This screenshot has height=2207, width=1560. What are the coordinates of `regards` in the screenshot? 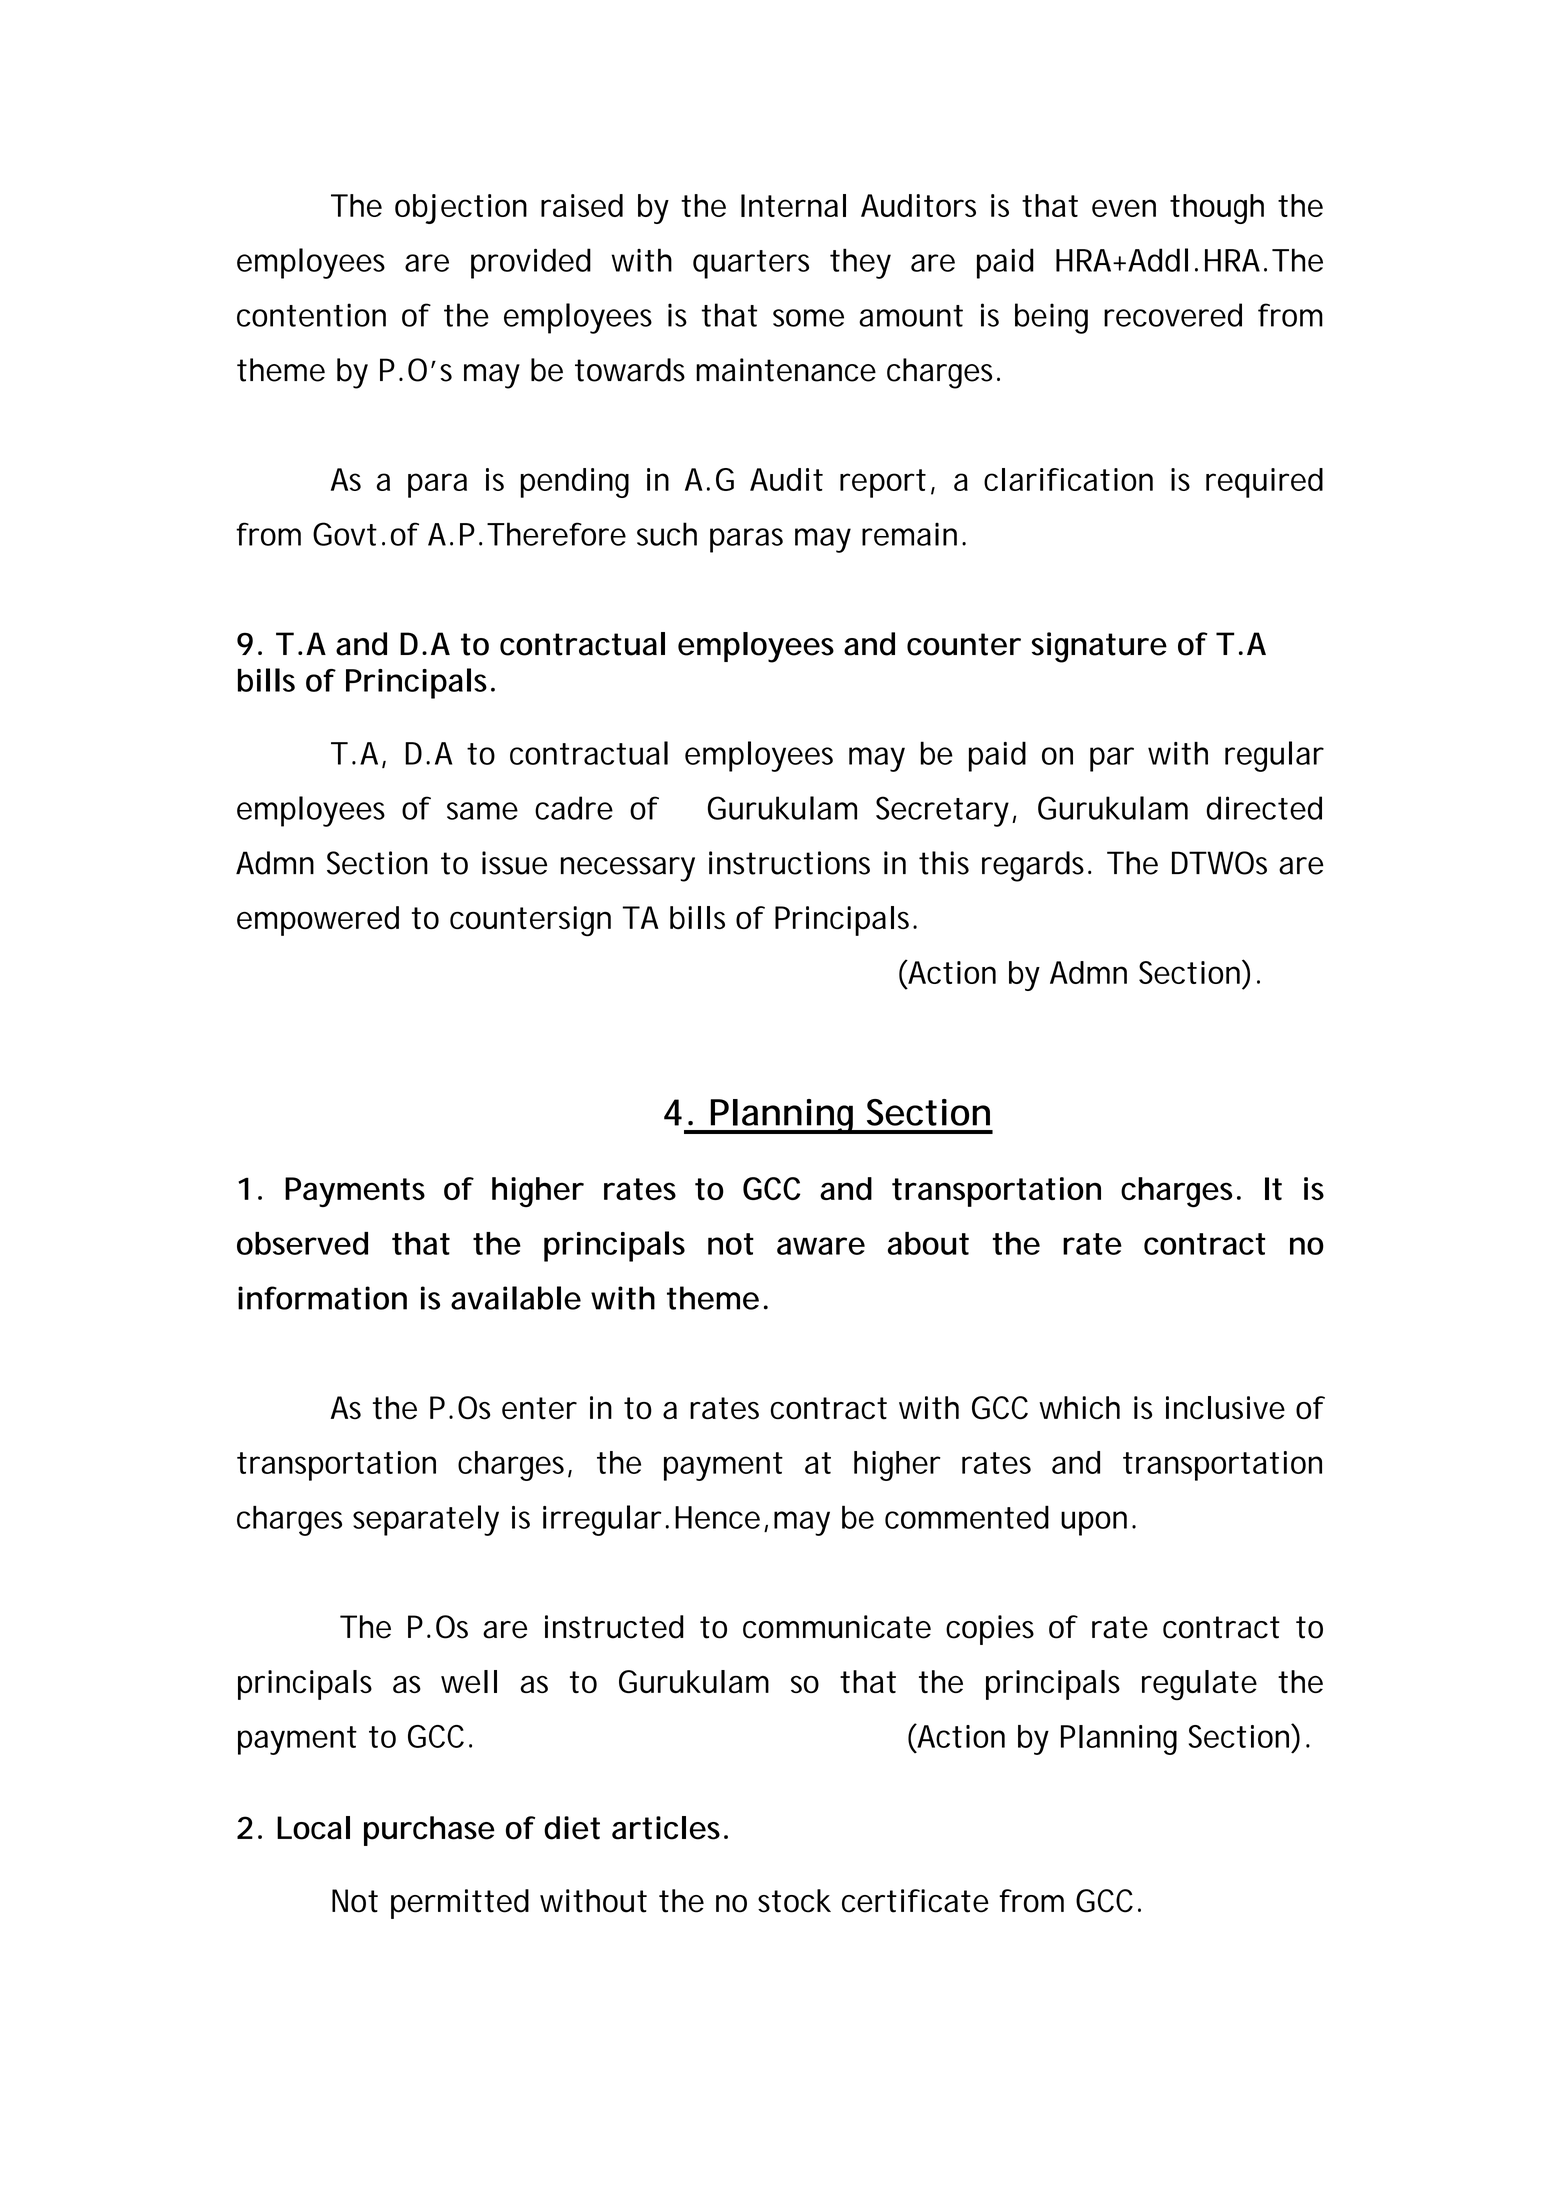 It's located at (1035, 866).
